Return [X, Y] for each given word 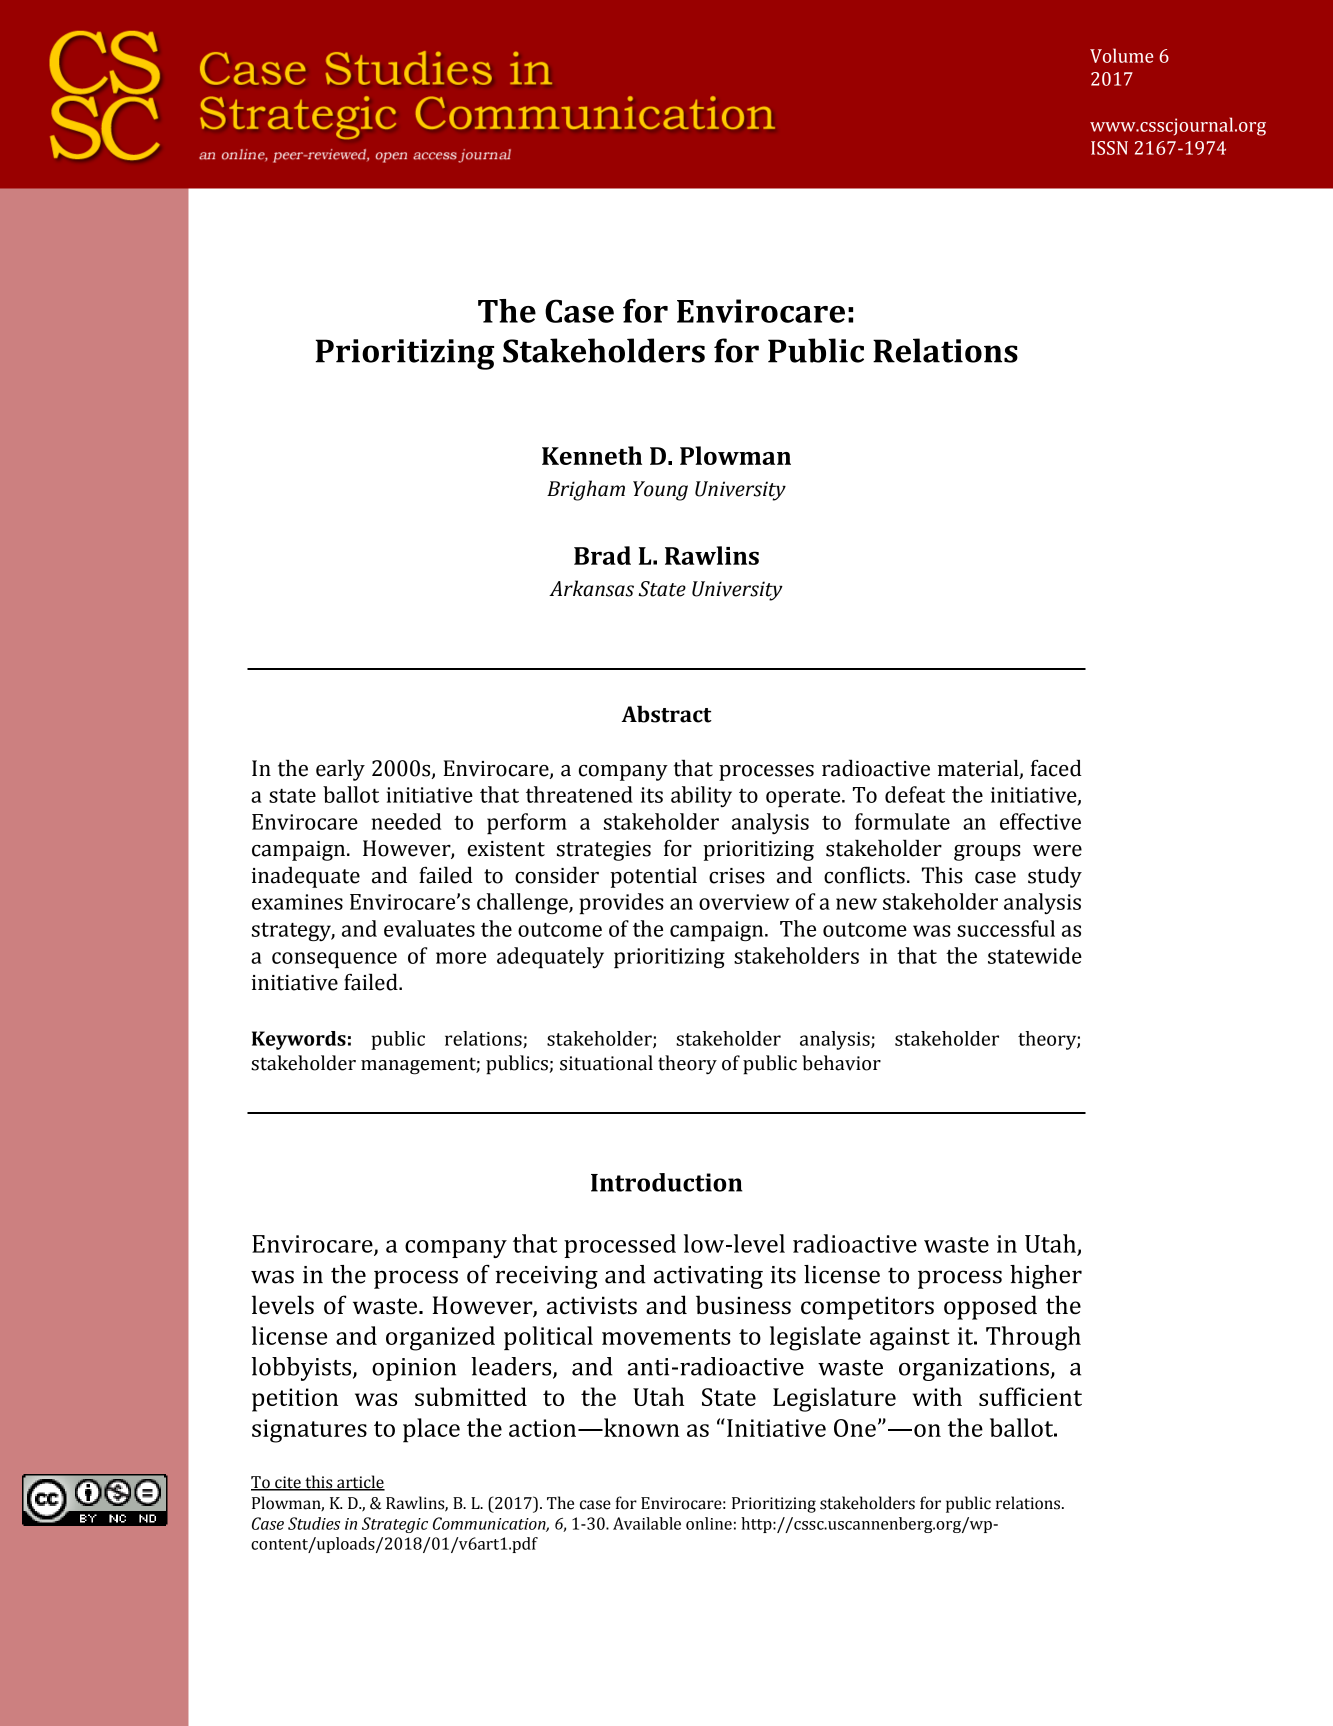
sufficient [1030, 1396]
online [709, 1523]
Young [660, 491]
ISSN [1109, 148]
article [360, 1483]
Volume [1121, 55]
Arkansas [591, 588]
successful [1006, 928]
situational [606, 1063]
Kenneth [592, 455]
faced [1056, 768]
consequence [334, 960]
